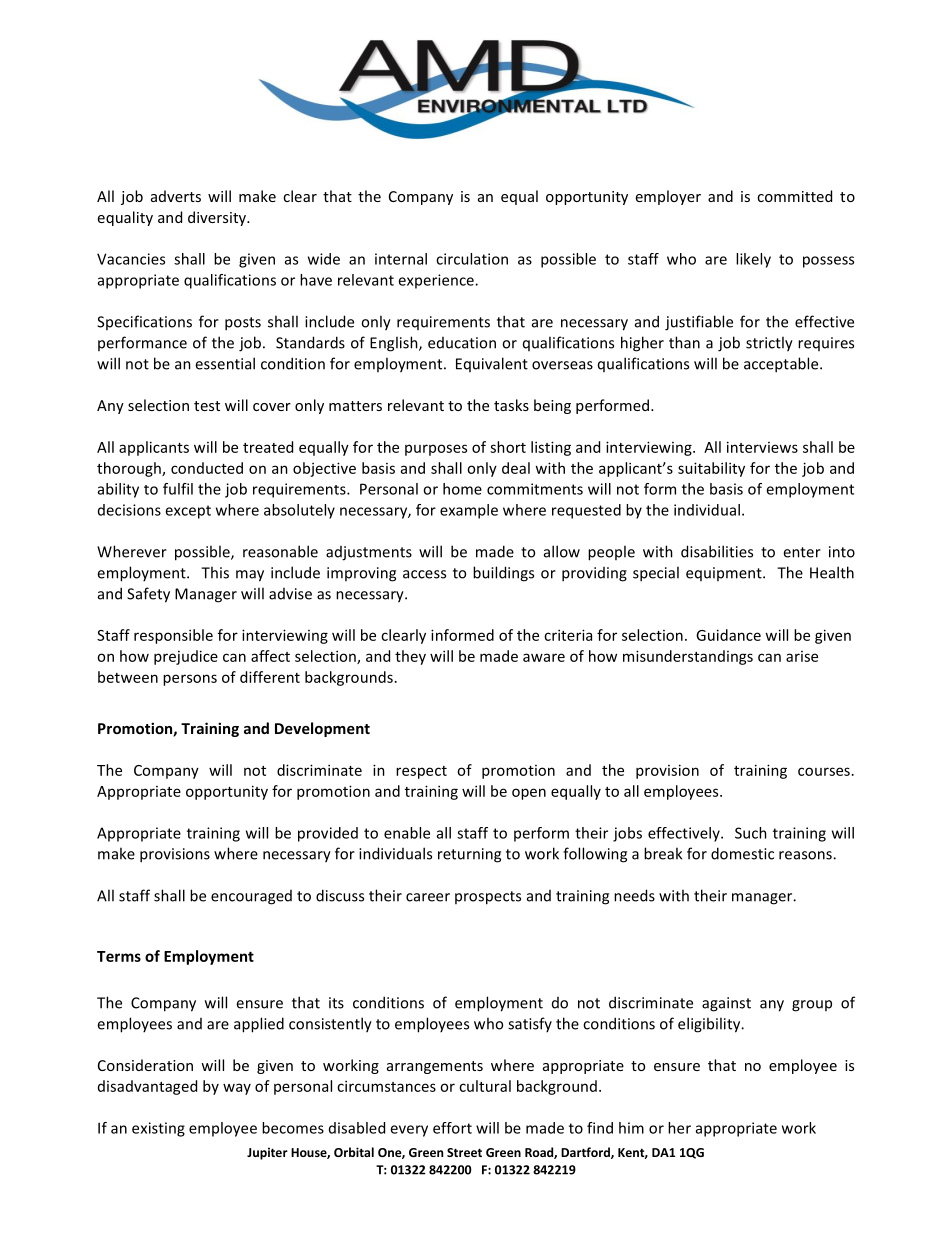  What do you see at coordinates (218, 218) in the screenshot?
I see `diversity` at bounding box center [218, 218].
